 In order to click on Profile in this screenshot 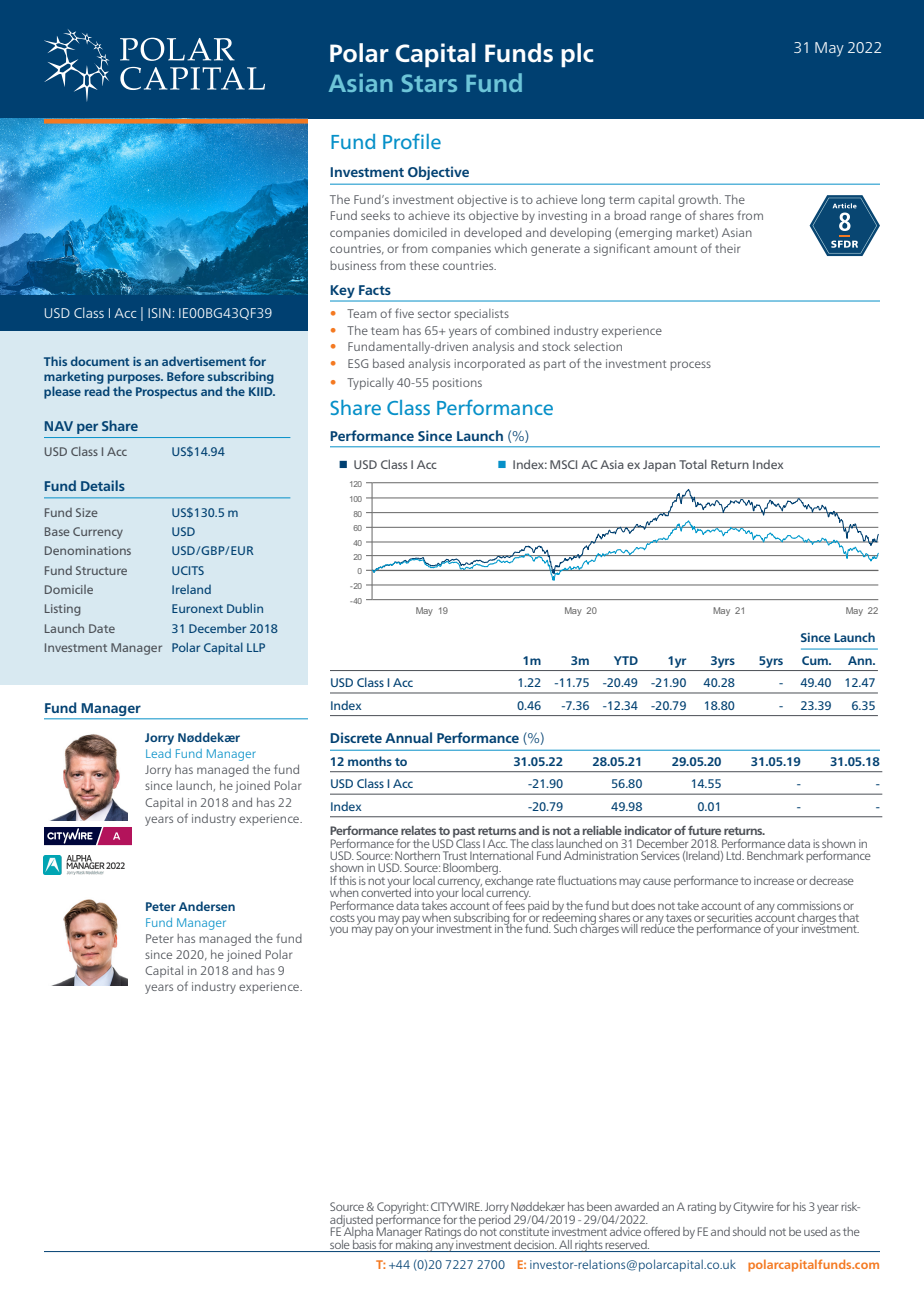, I will do `click(412, 141)`.
